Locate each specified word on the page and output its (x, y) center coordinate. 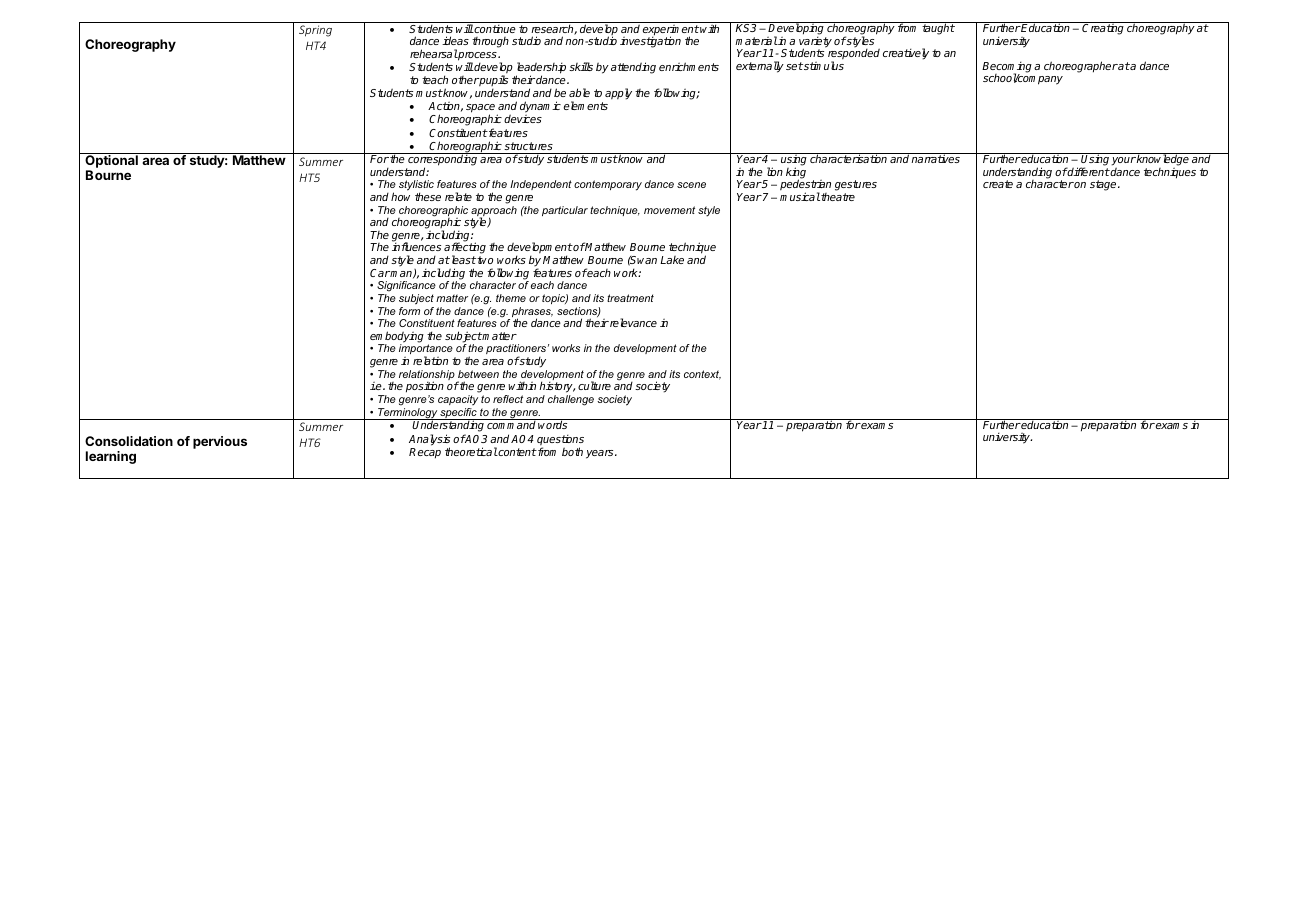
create (998, 184)
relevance (632, 322)
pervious (220, 442)
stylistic (416, 187)
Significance (406, 288)
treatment (630, 298)
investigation (650, 42)
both (572, 451)
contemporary (608, 185)
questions (560, 441)
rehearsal (434, 53)
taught (938, 28)
